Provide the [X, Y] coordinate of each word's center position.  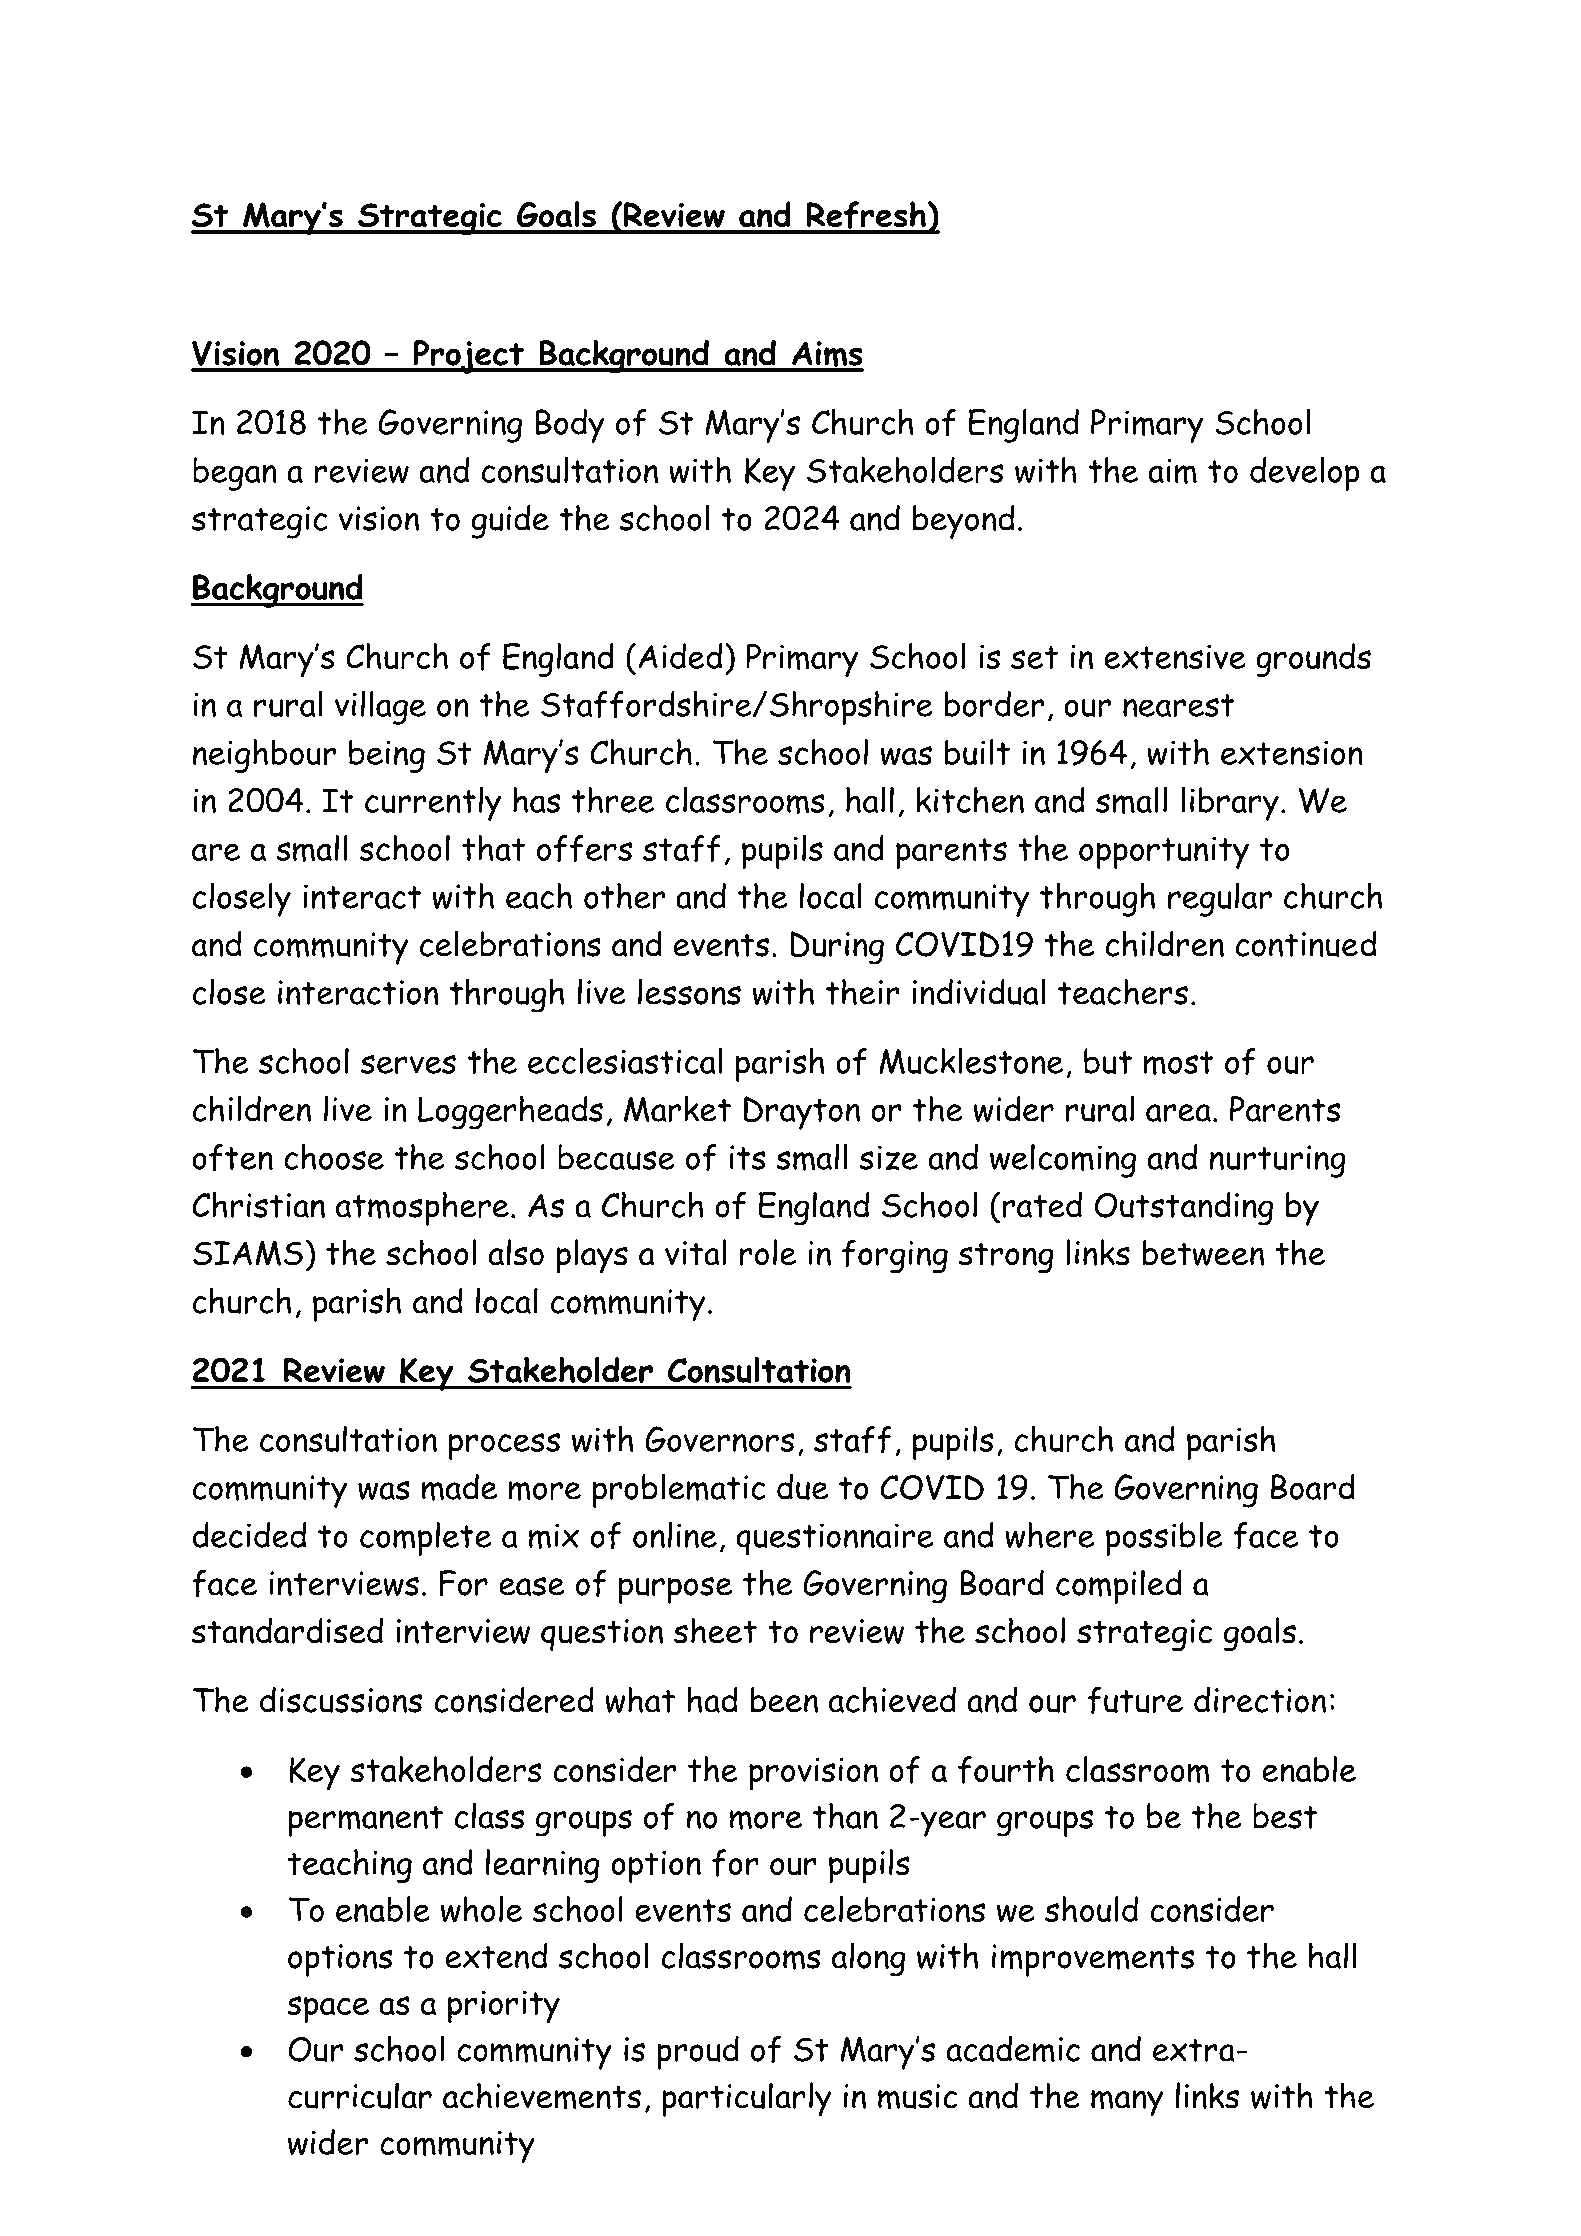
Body [570, 426]
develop [1304, 474]
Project [468, 357]
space [328, 2009]
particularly [747, 2099]
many [1127, 2103]
